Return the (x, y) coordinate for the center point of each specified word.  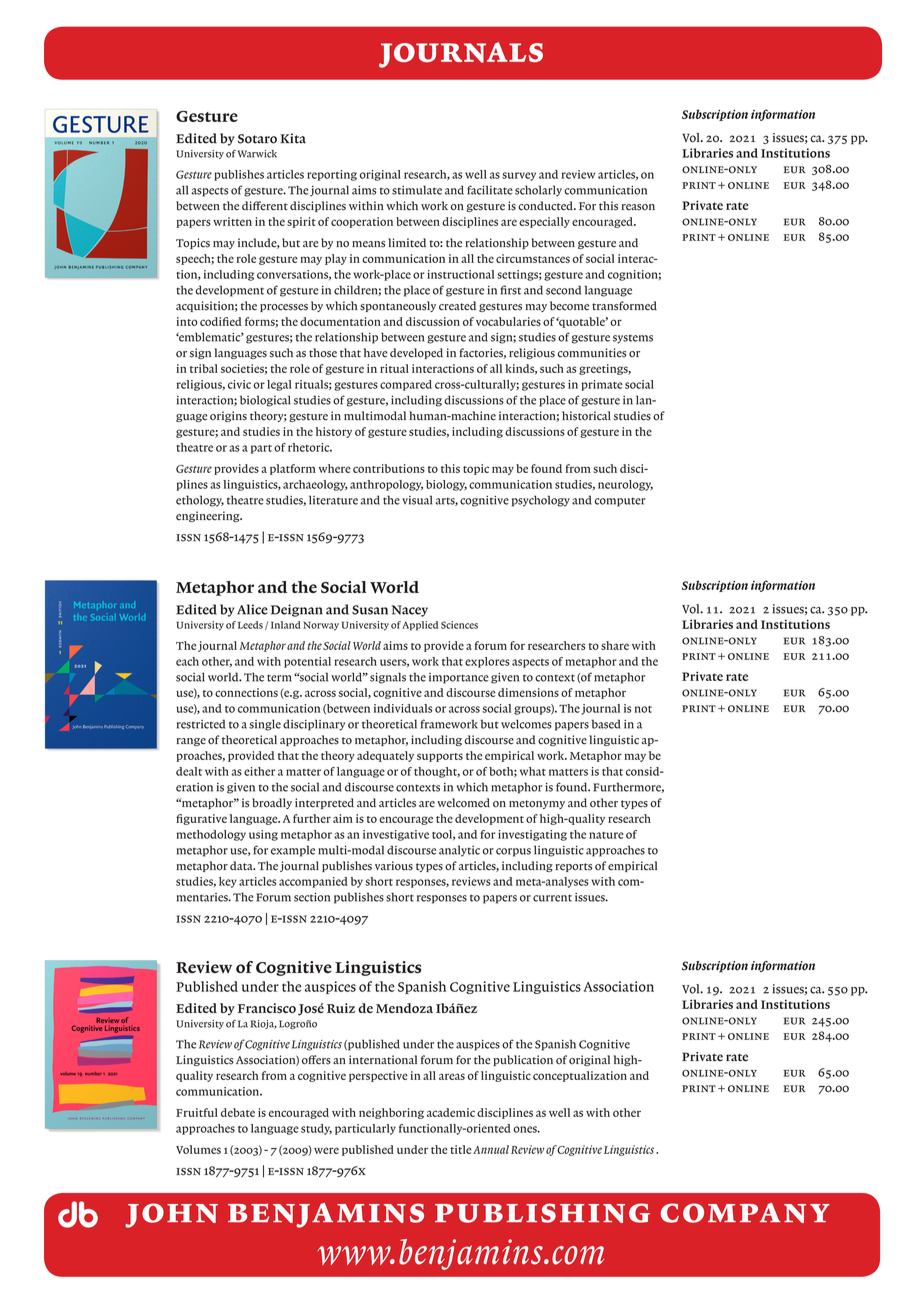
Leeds (250, 625)
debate (238, 1112)
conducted (546, 206)
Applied (420, 626)
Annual (491, 1149)
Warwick (257, 154)
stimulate (417, 190)
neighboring (391, 1113)
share (615, 645)
